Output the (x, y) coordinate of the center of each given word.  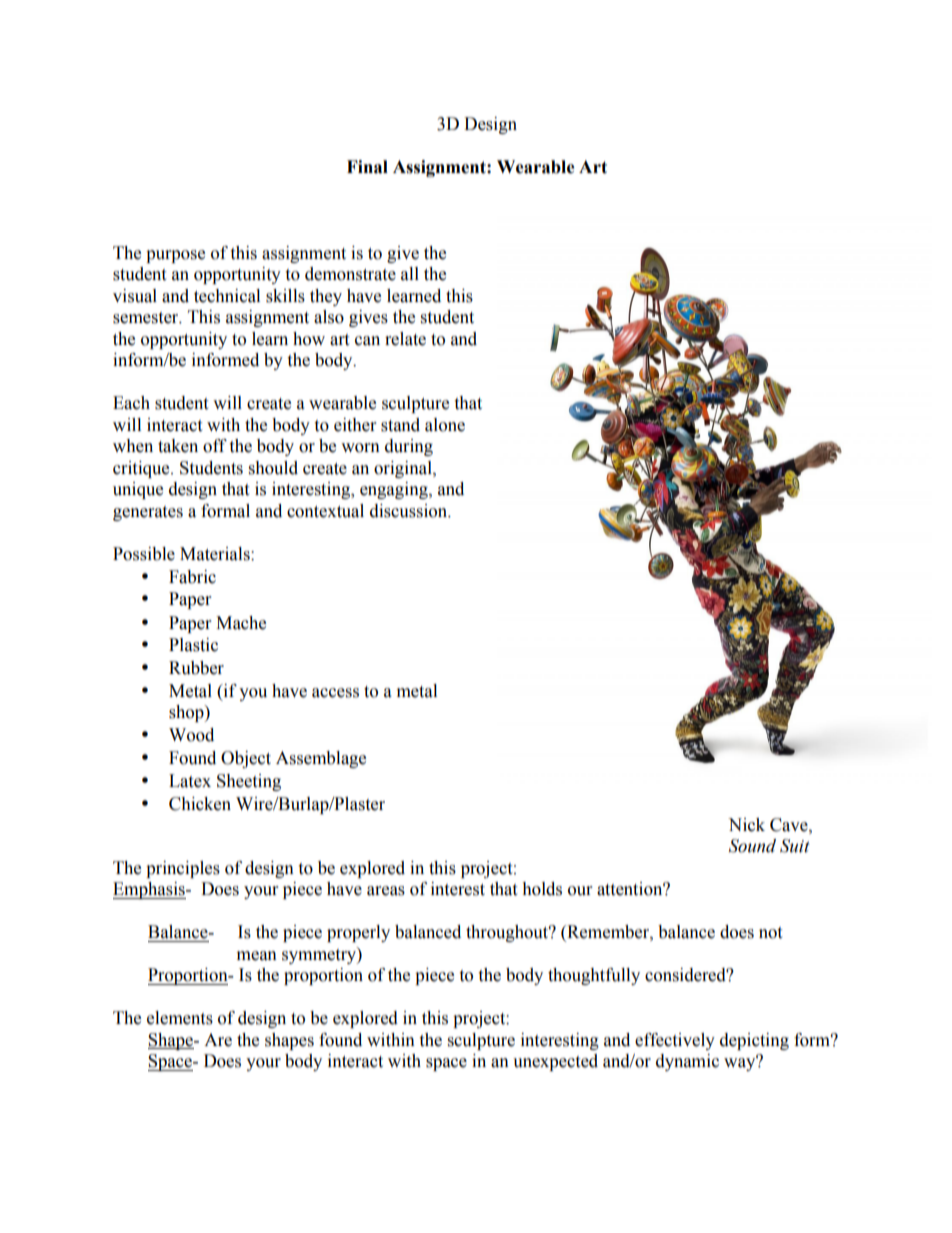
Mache (241, 623)
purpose (175, 256)
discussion (410, 511)
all (410, 274)
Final (367, 167)
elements (180, 1018)
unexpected (555, 1062)
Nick (746, 825)
